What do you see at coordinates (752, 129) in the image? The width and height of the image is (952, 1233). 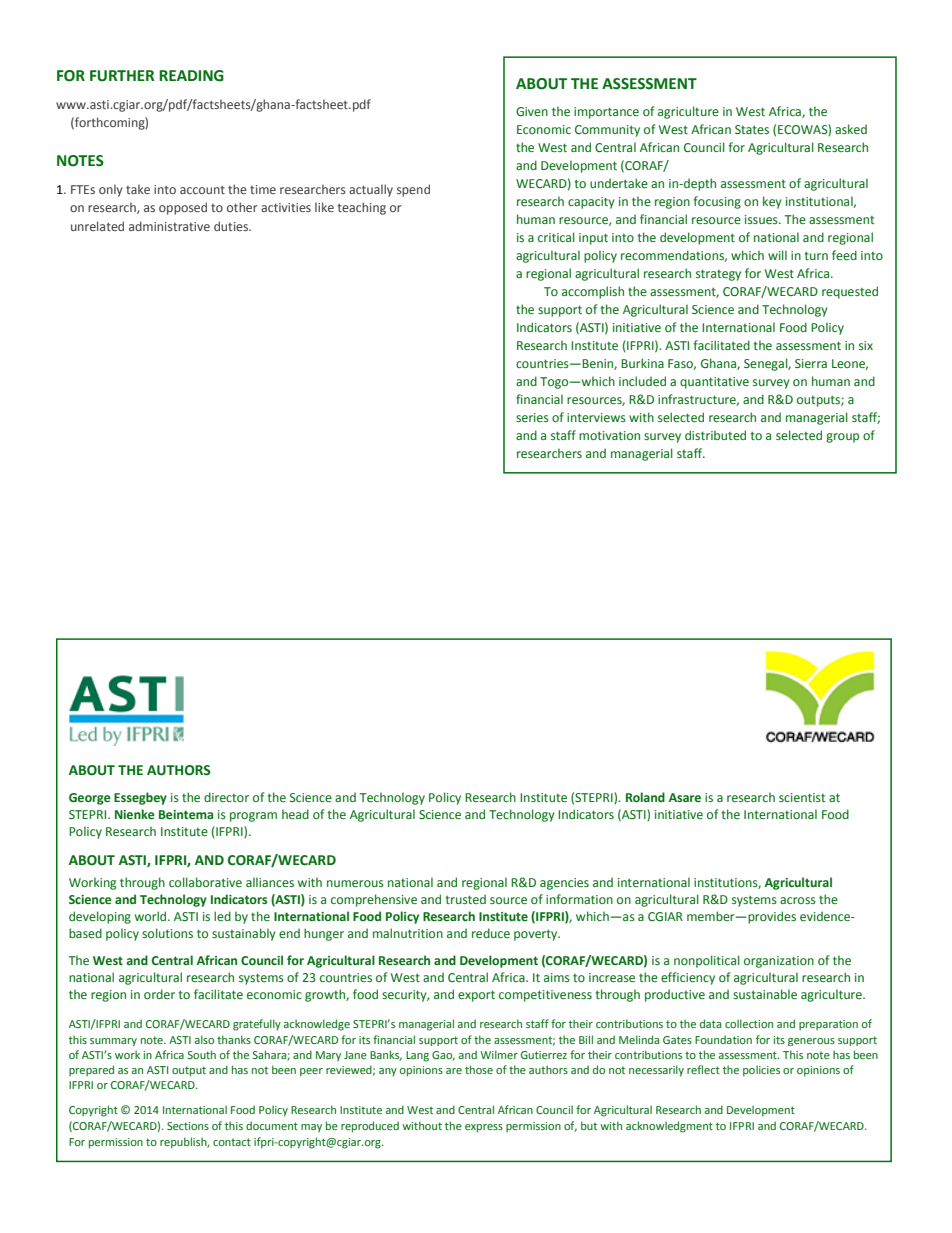 I see `States` at bounding box center [752, 129].
